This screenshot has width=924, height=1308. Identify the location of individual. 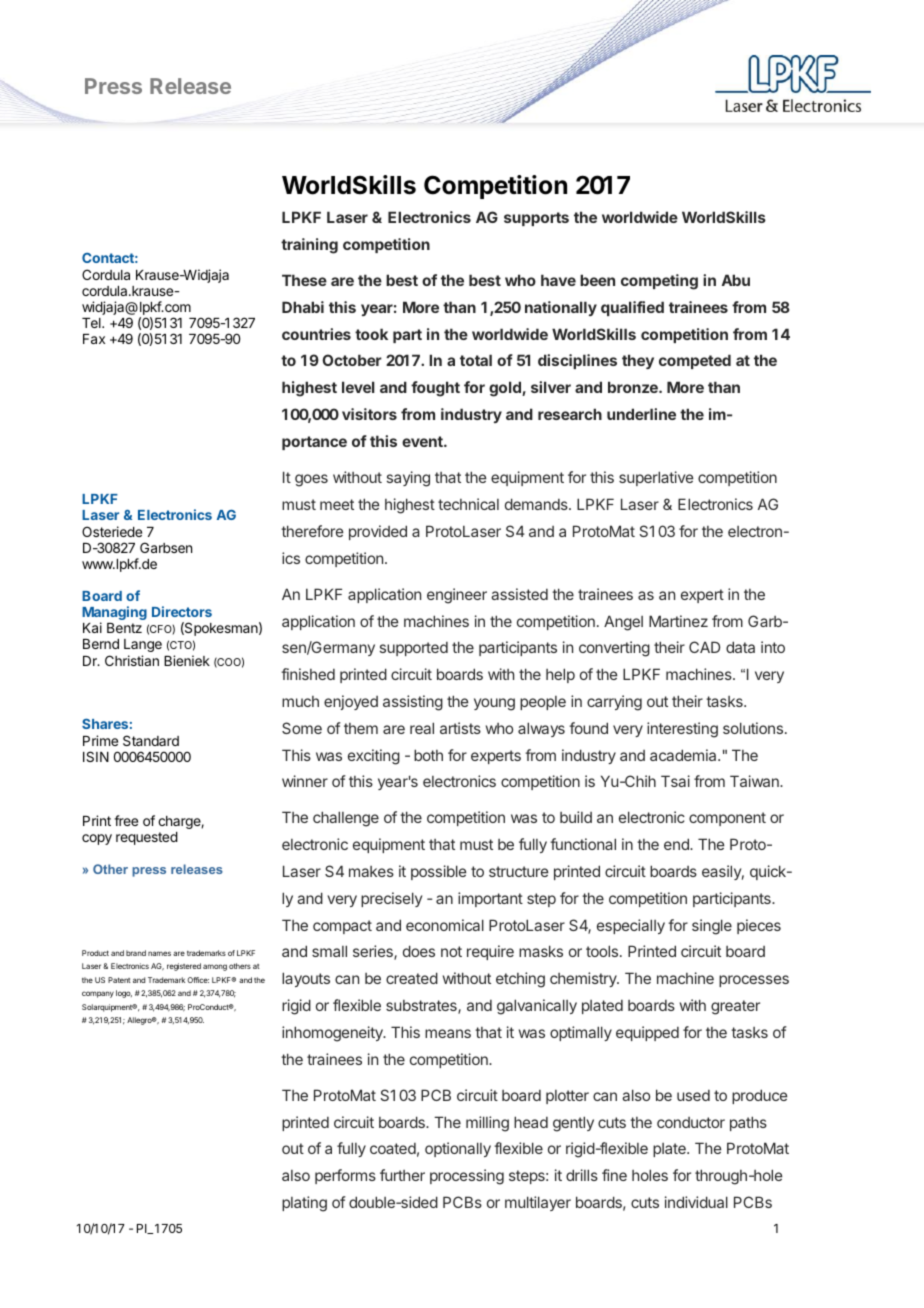
(696, 1202).
